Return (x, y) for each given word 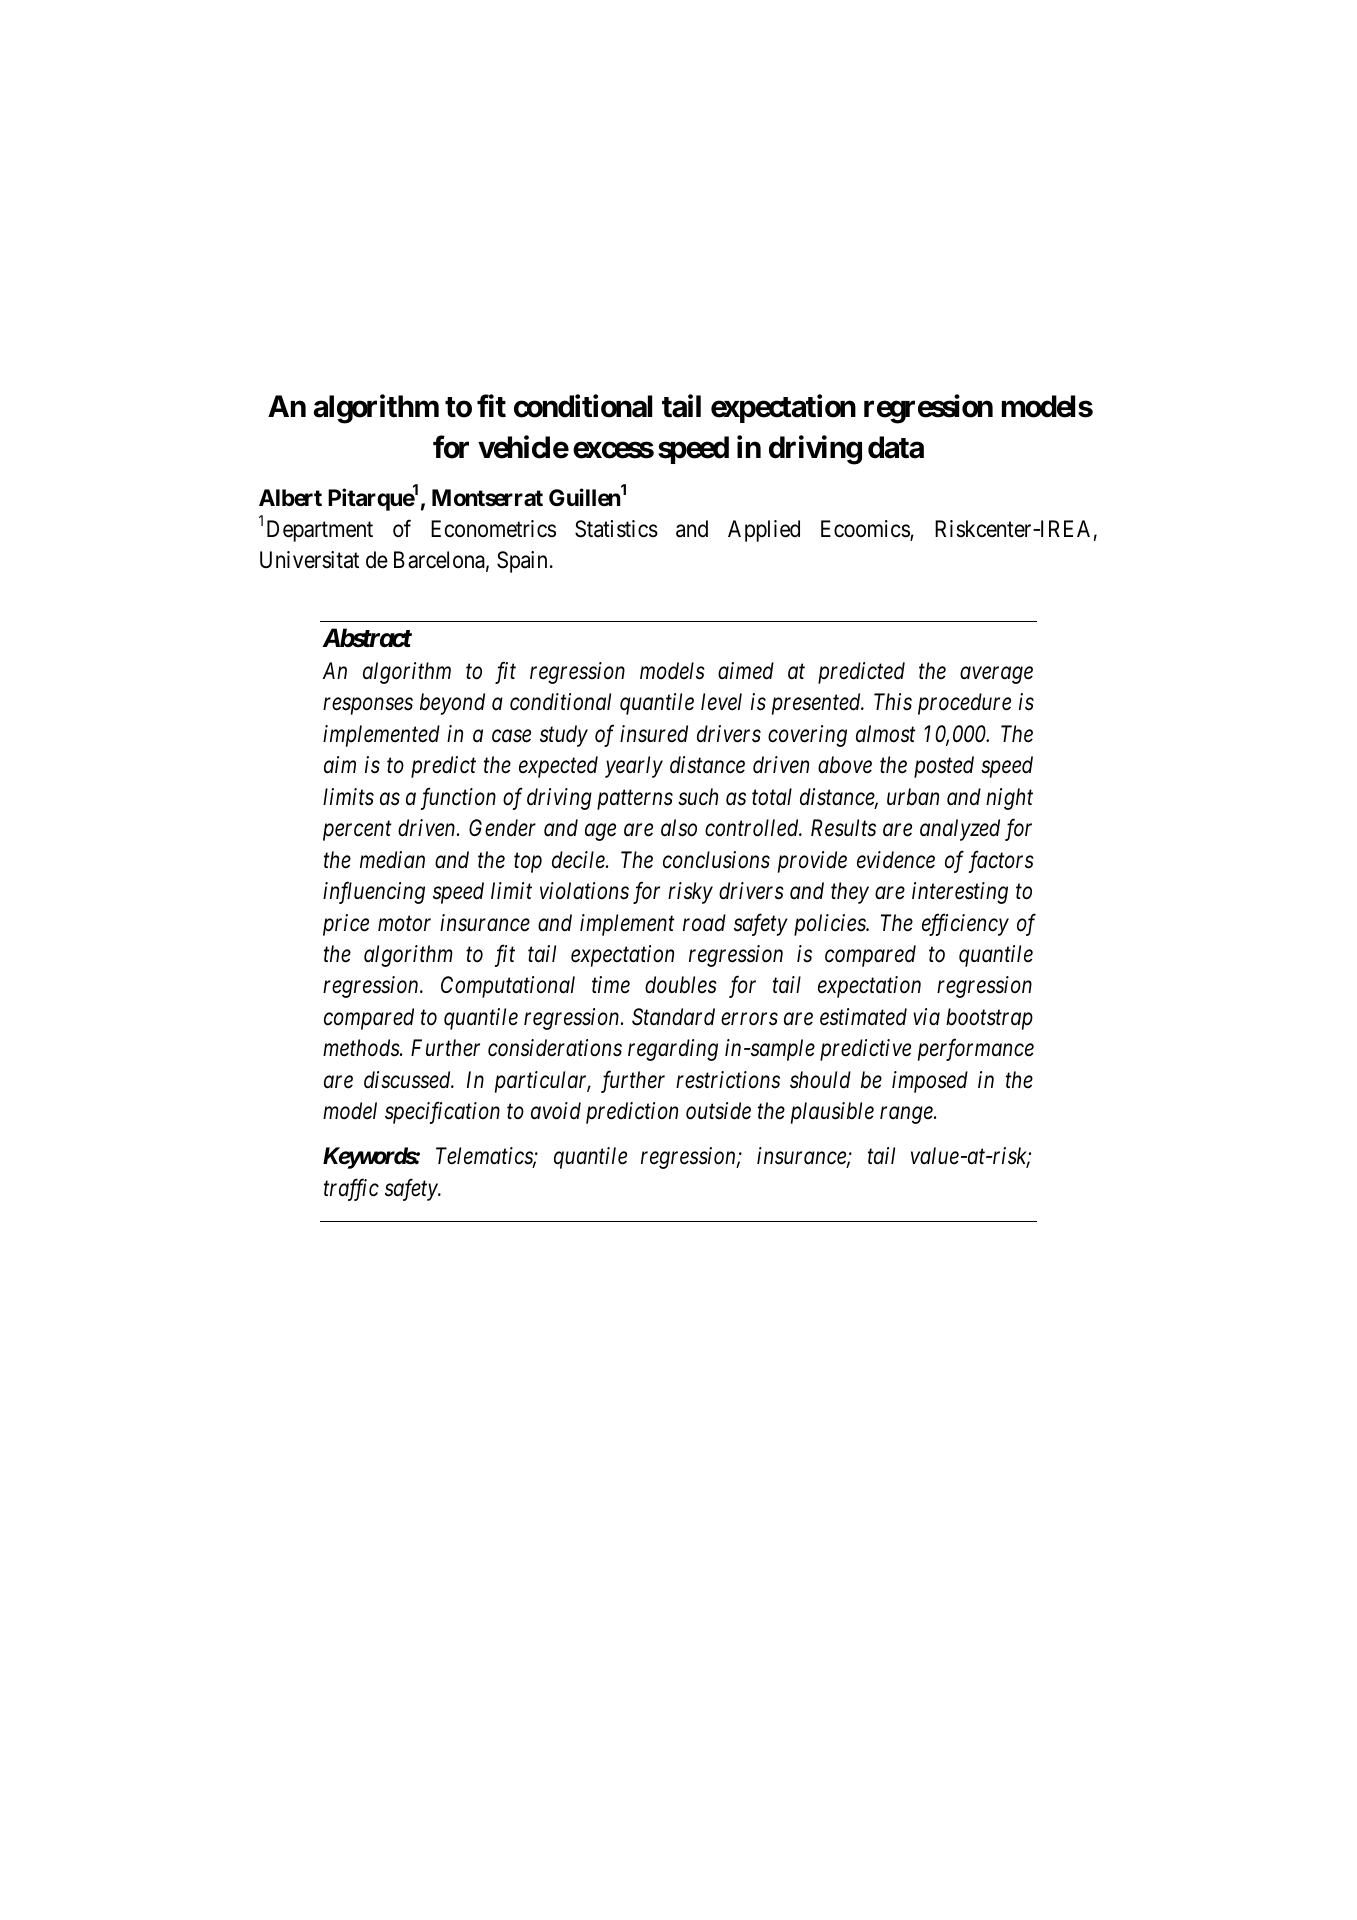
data (896, 447)
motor (404, 924)
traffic (351, 1189)
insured (654, 734)
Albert (290, 498)
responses (368, 706)
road (704, 923)
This (893, 702)
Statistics (616, 529)
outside (718, 1111)
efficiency (965, 924)
